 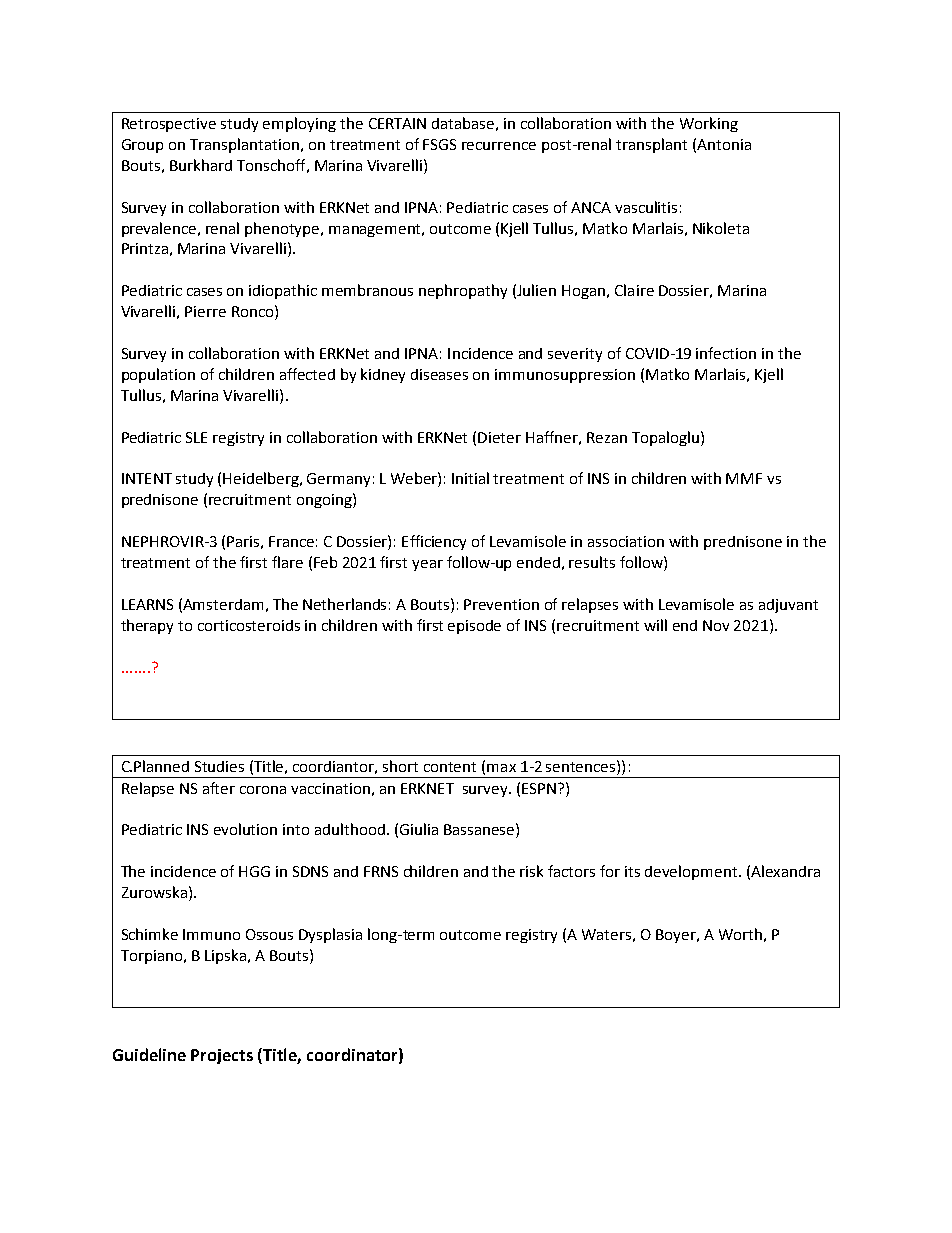 What do you see at coordinates (470, 478) in the screenshot?
I see `Initial` at bounding box center [470, 478].
